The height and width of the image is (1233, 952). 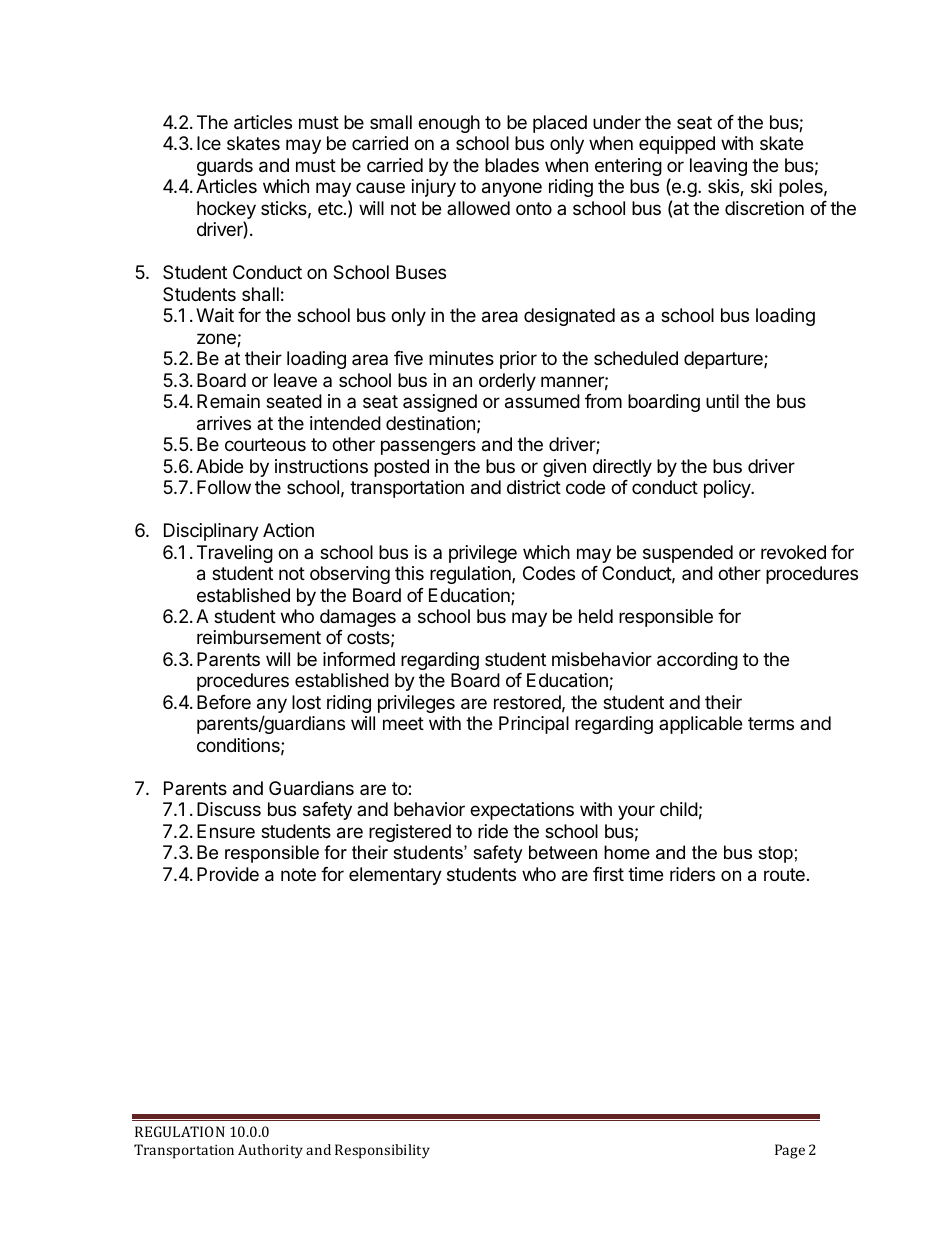 I want to click on Authority, so click(x=270, y=1151).
